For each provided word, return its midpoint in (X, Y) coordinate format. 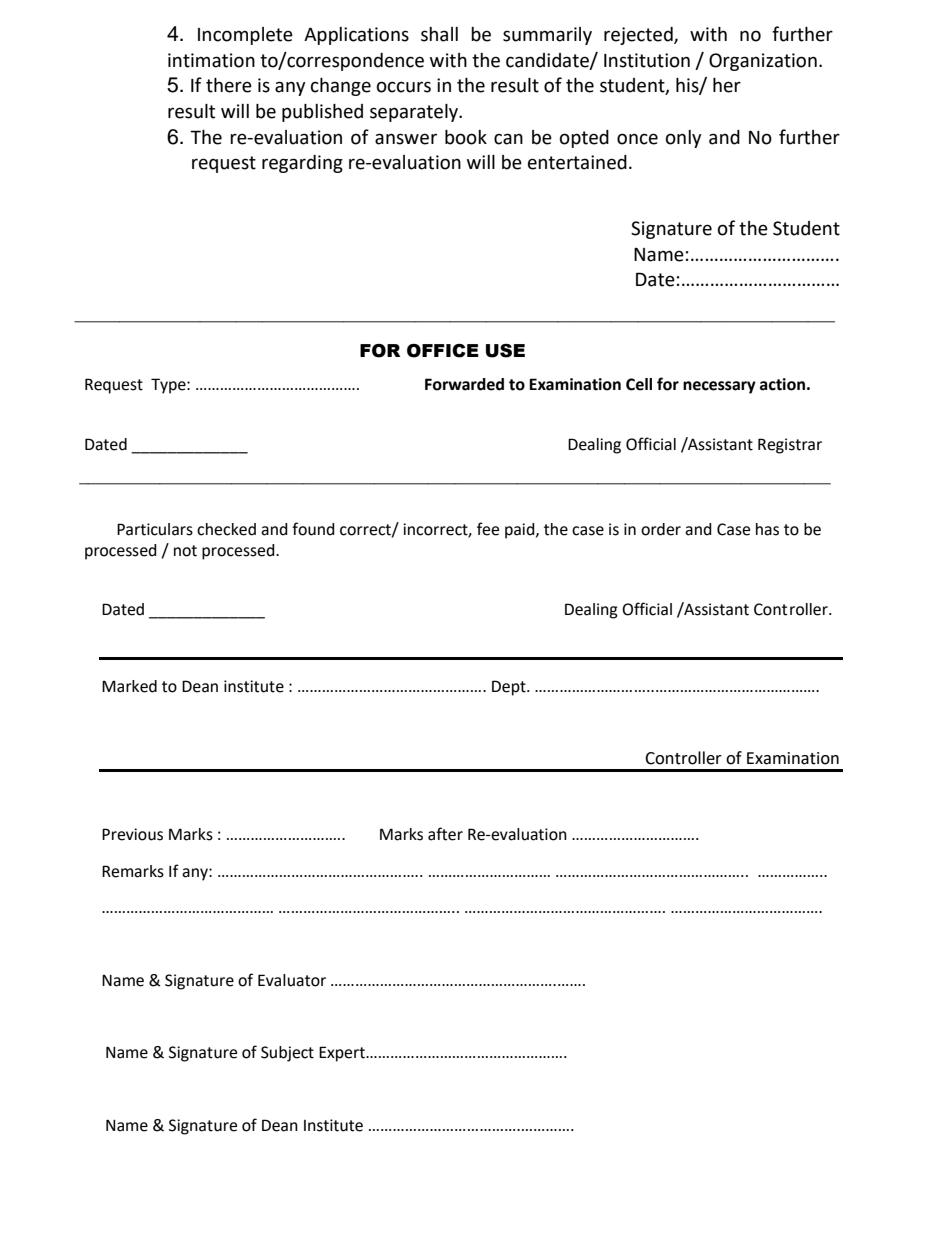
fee (488, 529)
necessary (719, 387)
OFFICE (443, 351)
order (661, 529)
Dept (510, 688)
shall (439, 34)
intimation (211, 60)
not (185, 551)
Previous (132, 834)
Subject (287, 1054)
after (445, 834)
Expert (343, 1054)
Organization (763, 62)
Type (169, 386)
